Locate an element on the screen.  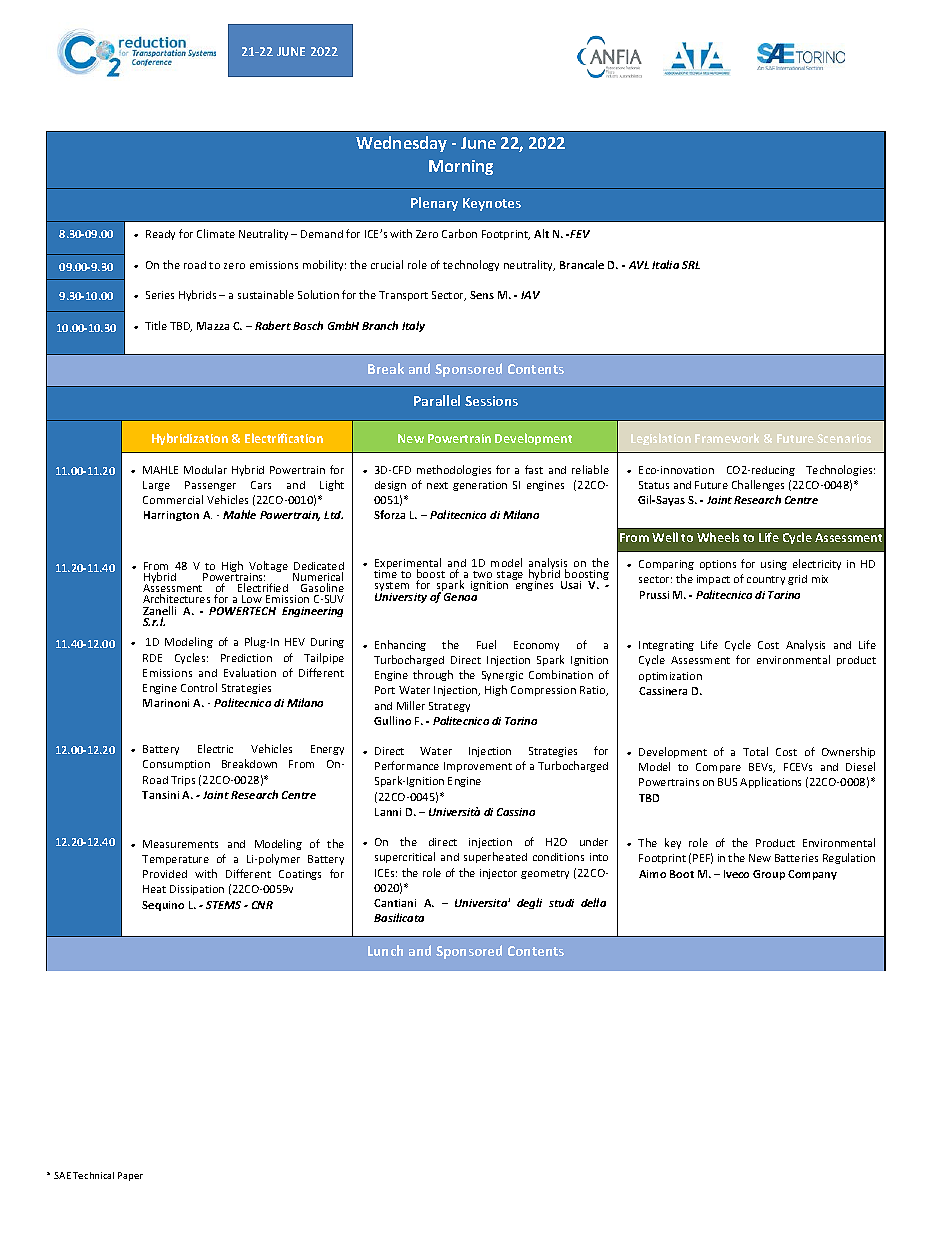
using is located at coordinates (774, 565).
